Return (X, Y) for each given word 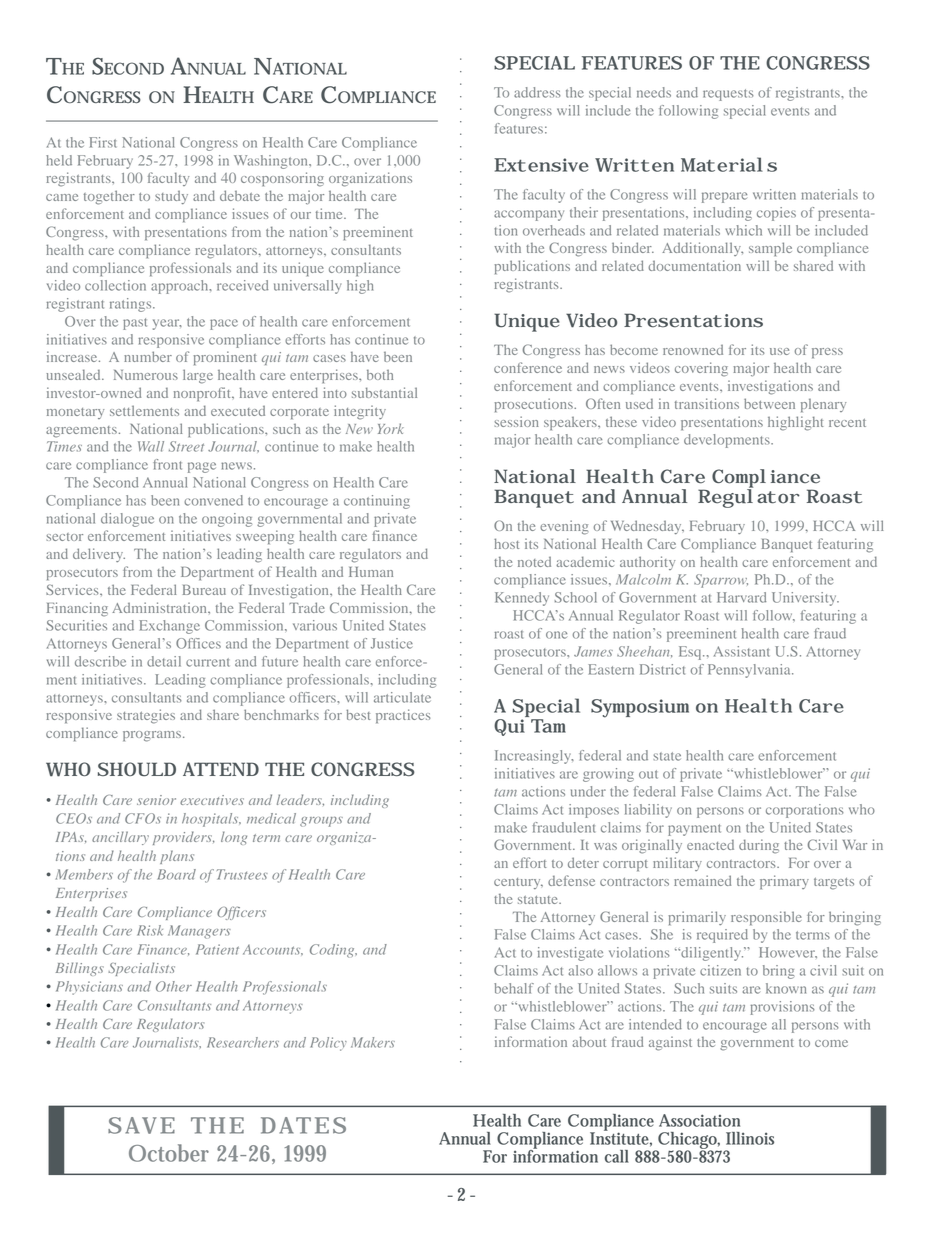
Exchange (169, 627)
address (537, 92)
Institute (621, 1138)
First (103, 142)
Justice (392, 643)
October (169, 1153)
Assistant (742, 651)
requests (728, 95)
